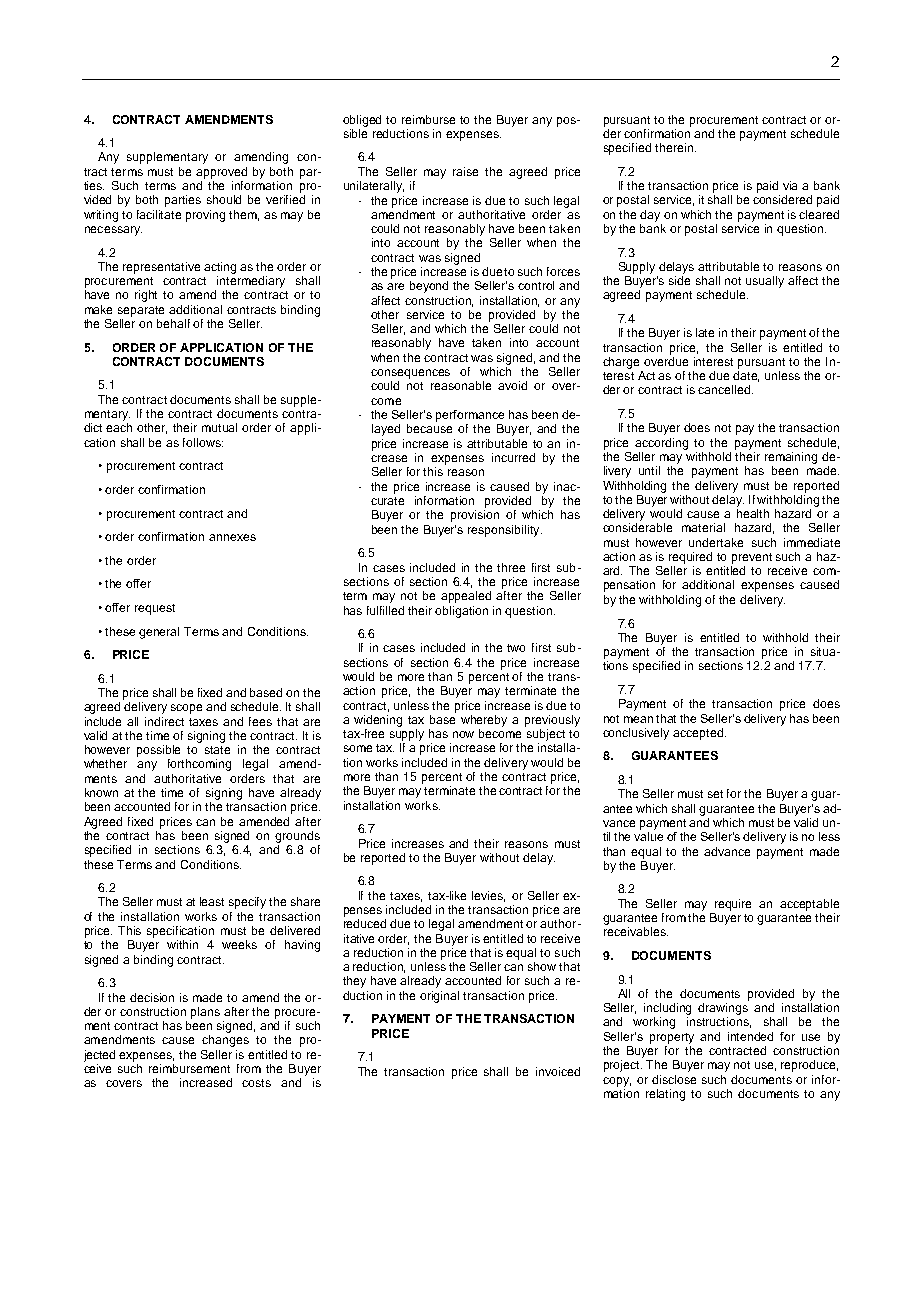 The width and height of the image is (924, 1308). Describe the element at coordinates (465, 171) in the image. I see `raise` at that location.
